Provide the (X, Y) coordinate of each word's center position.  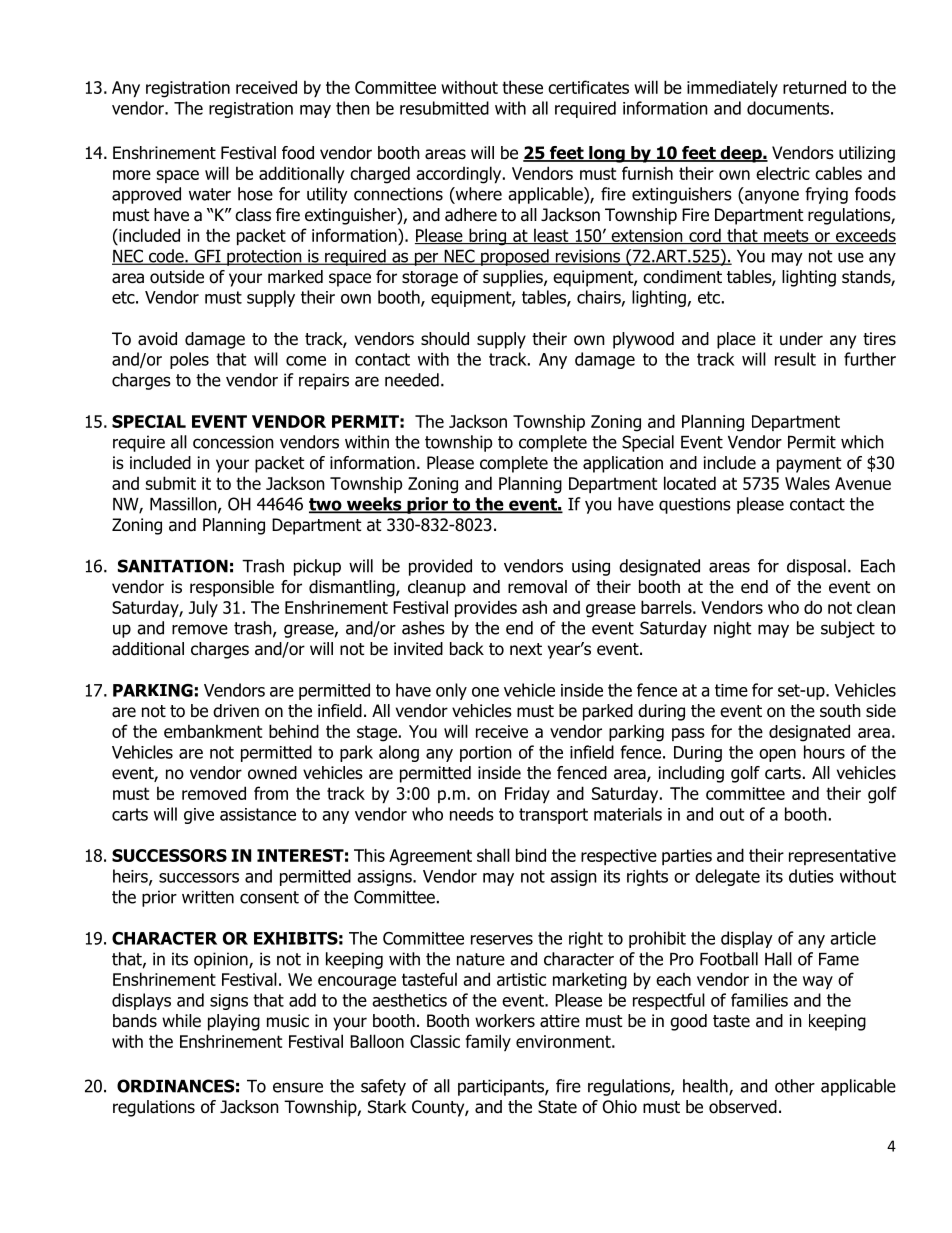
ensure (298, 1087)
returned (814, 87)
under (801, 339)
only (451, 691)
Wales (807, 483)
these (522, 87)
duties (811, 876)
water (210, 194)
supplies (514, 278)
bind (531, 855)
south (840, 711)
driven (236, 711)
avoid (157, 339)
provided (440, 567)
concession (233, 442)
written (208, 897)
